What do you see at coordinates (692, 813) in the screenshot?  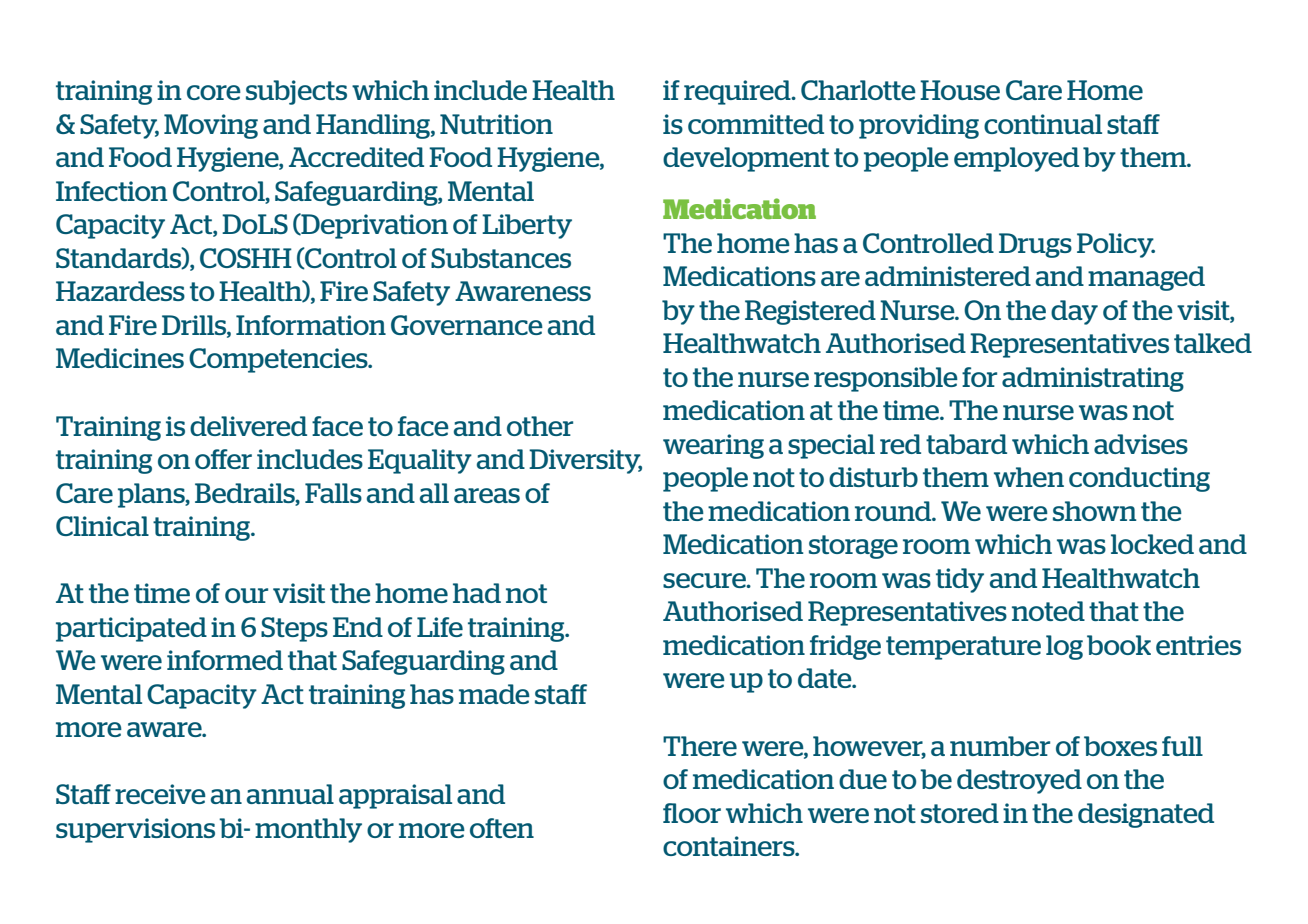 I see `floor` at bounding box center [692, 813].
